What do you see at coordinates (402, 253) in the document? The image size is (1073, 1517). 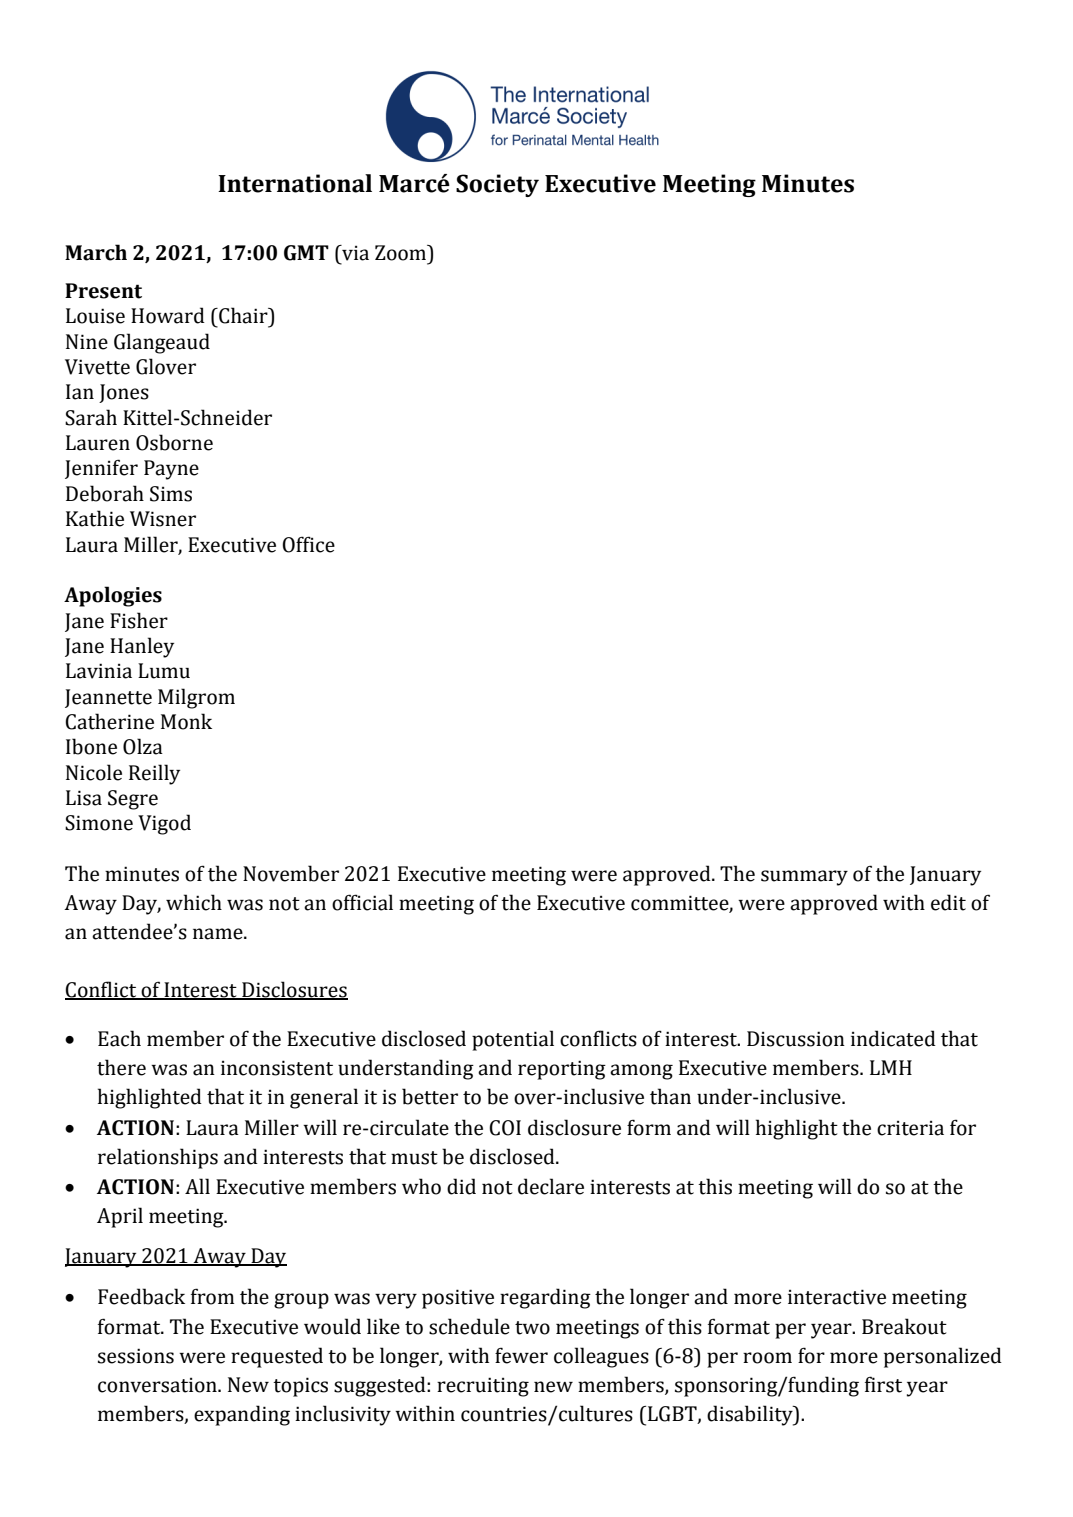 I see `Zoom` at bounding box center [402, 253].
